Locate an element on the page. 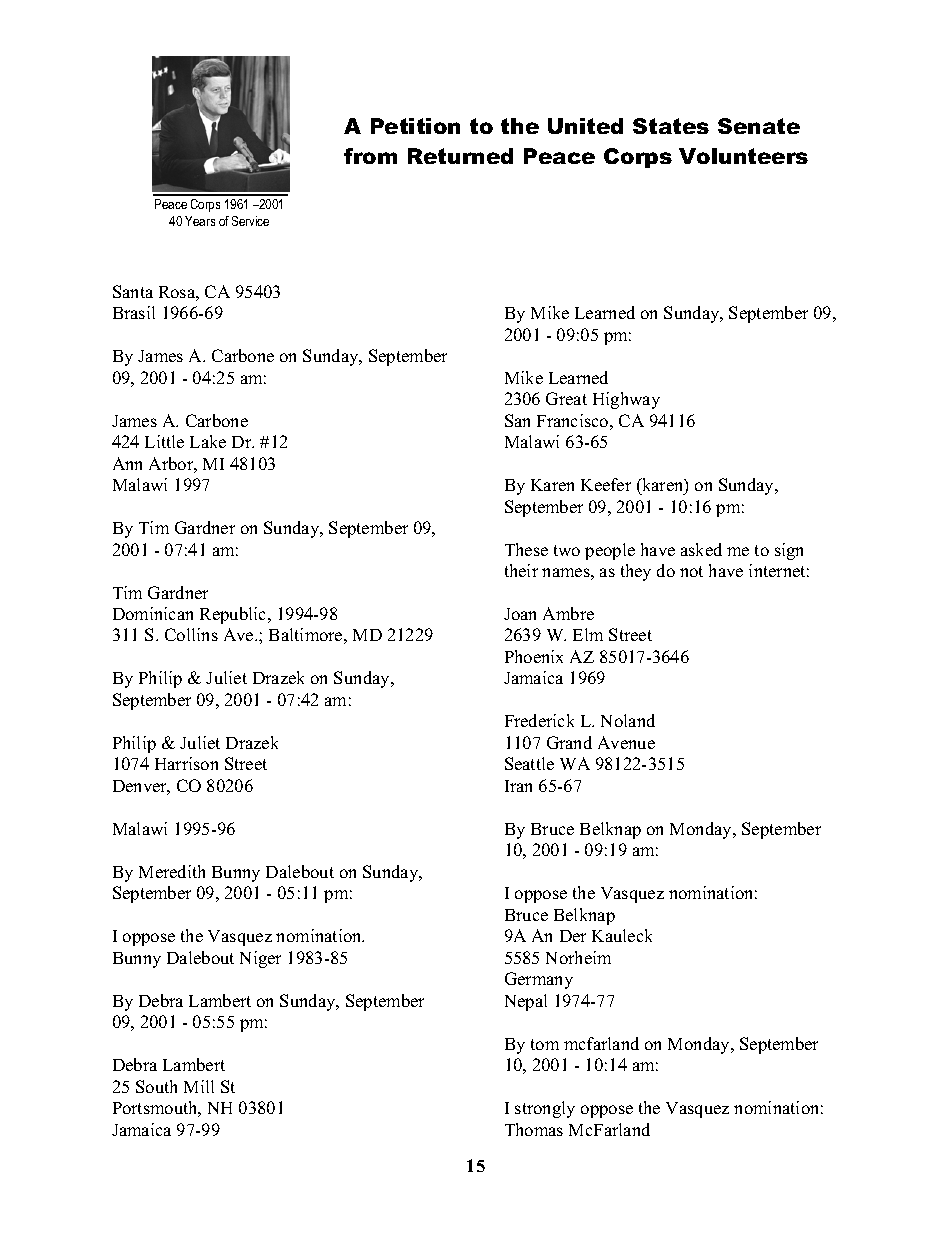 Image resolution: width=952 pixels, height=1233 pixels. These is located at coordinates (526, 549).
